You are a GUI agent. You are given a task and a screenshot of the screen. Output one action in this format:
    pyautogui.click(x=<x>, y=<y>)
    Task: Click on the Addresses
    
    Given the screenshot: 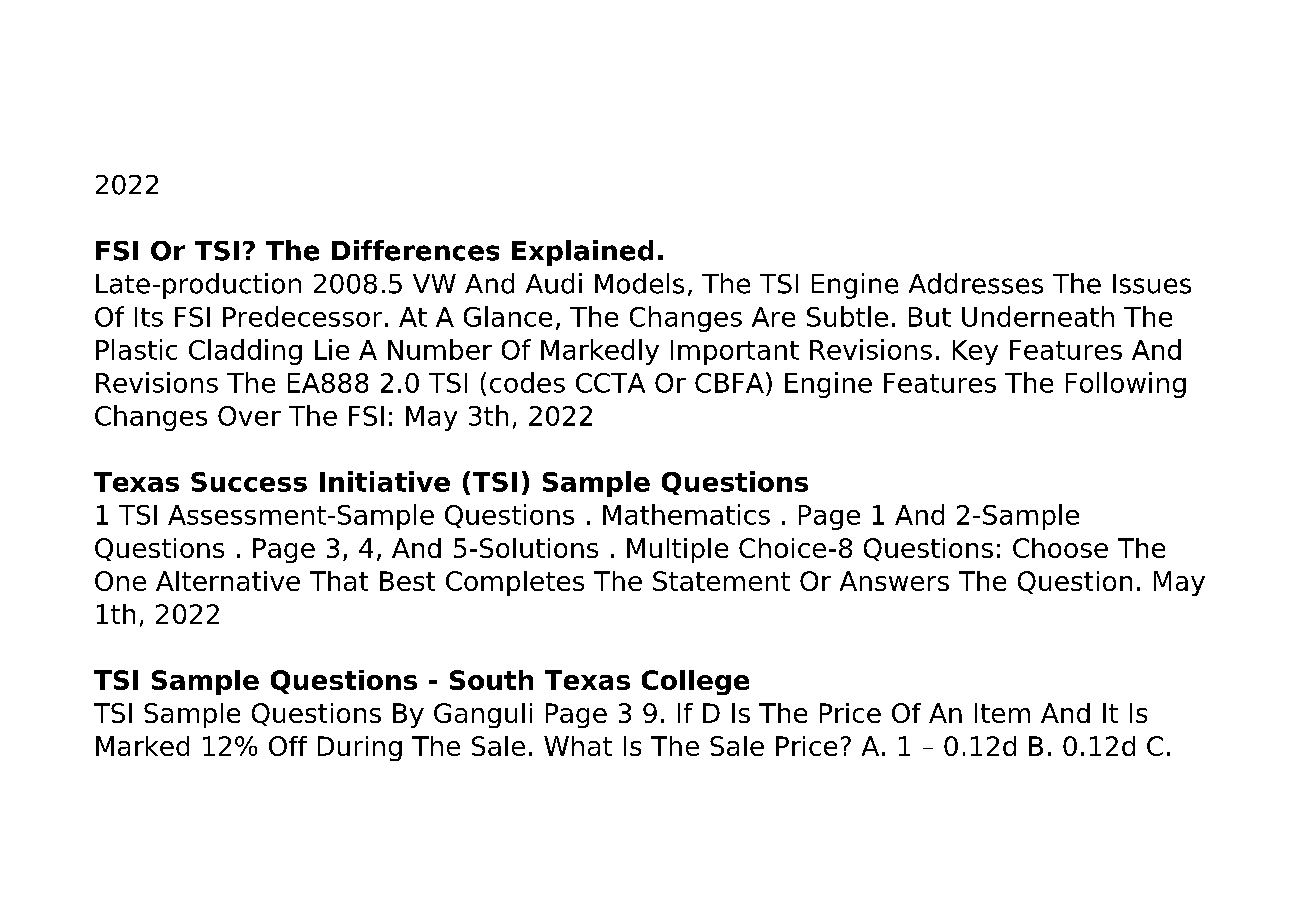 What is the action you would take?
    pyautogui.click(x=976, y=283)
